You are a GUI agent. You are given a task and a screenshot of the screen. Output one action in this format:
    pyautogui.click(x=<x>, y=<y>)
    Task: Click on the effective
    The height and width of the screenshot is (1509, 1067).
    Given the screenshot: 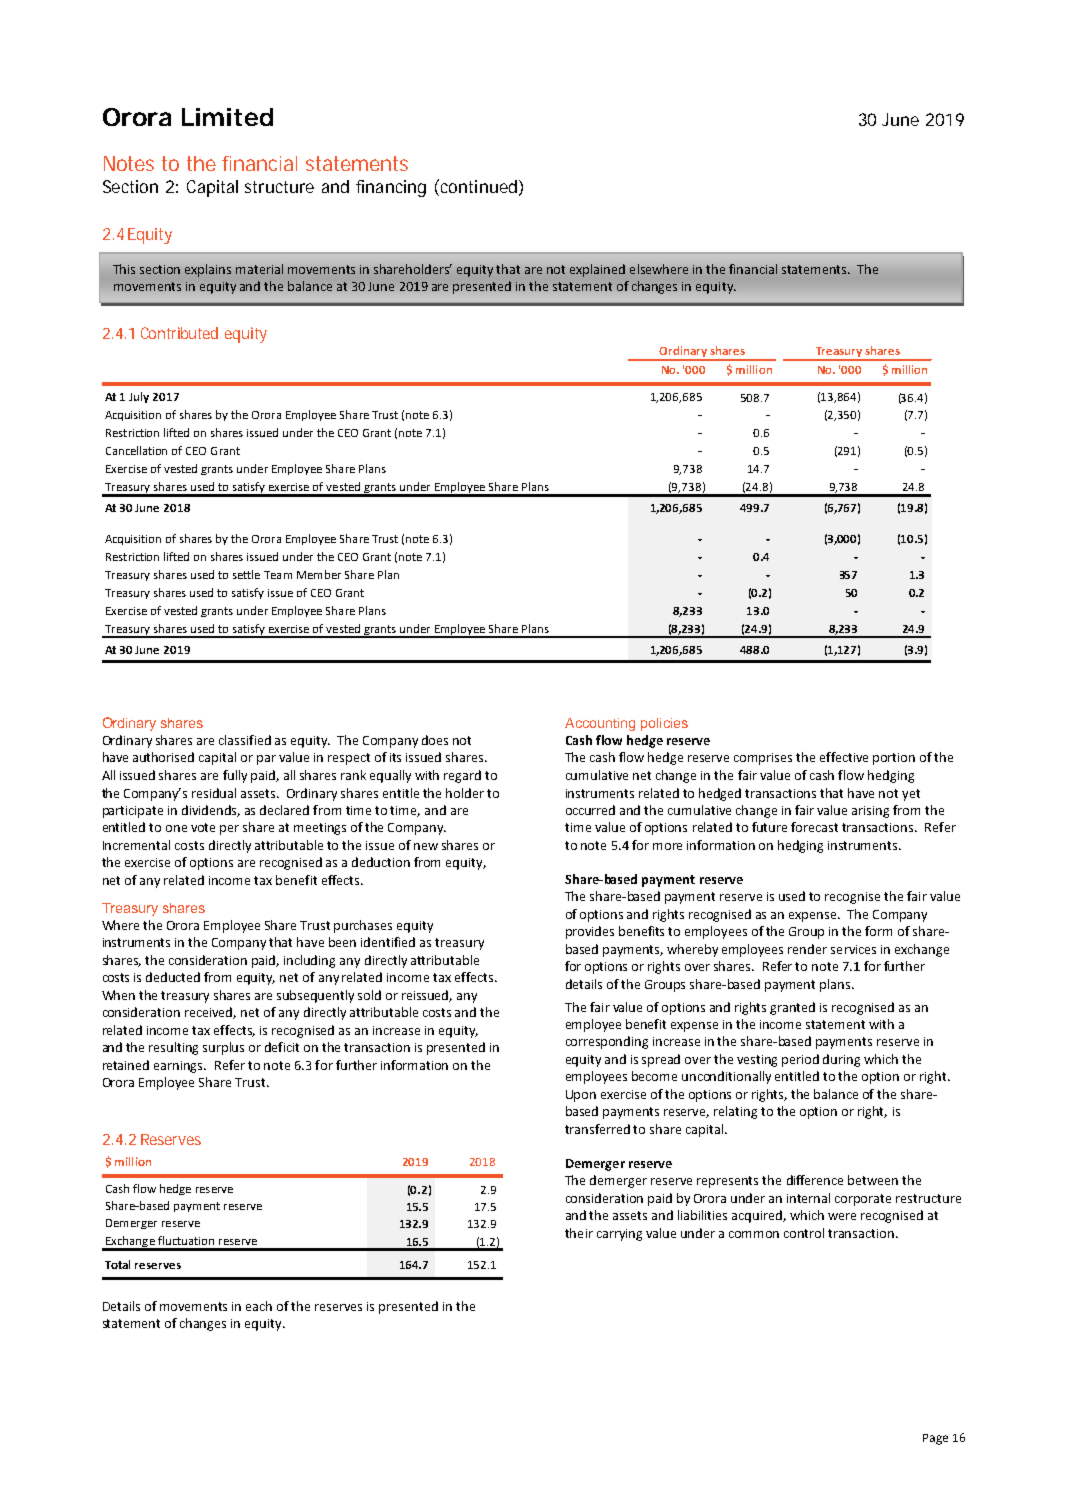 What is the action you would take?
    pyautogui.click(x=844, y=757)
